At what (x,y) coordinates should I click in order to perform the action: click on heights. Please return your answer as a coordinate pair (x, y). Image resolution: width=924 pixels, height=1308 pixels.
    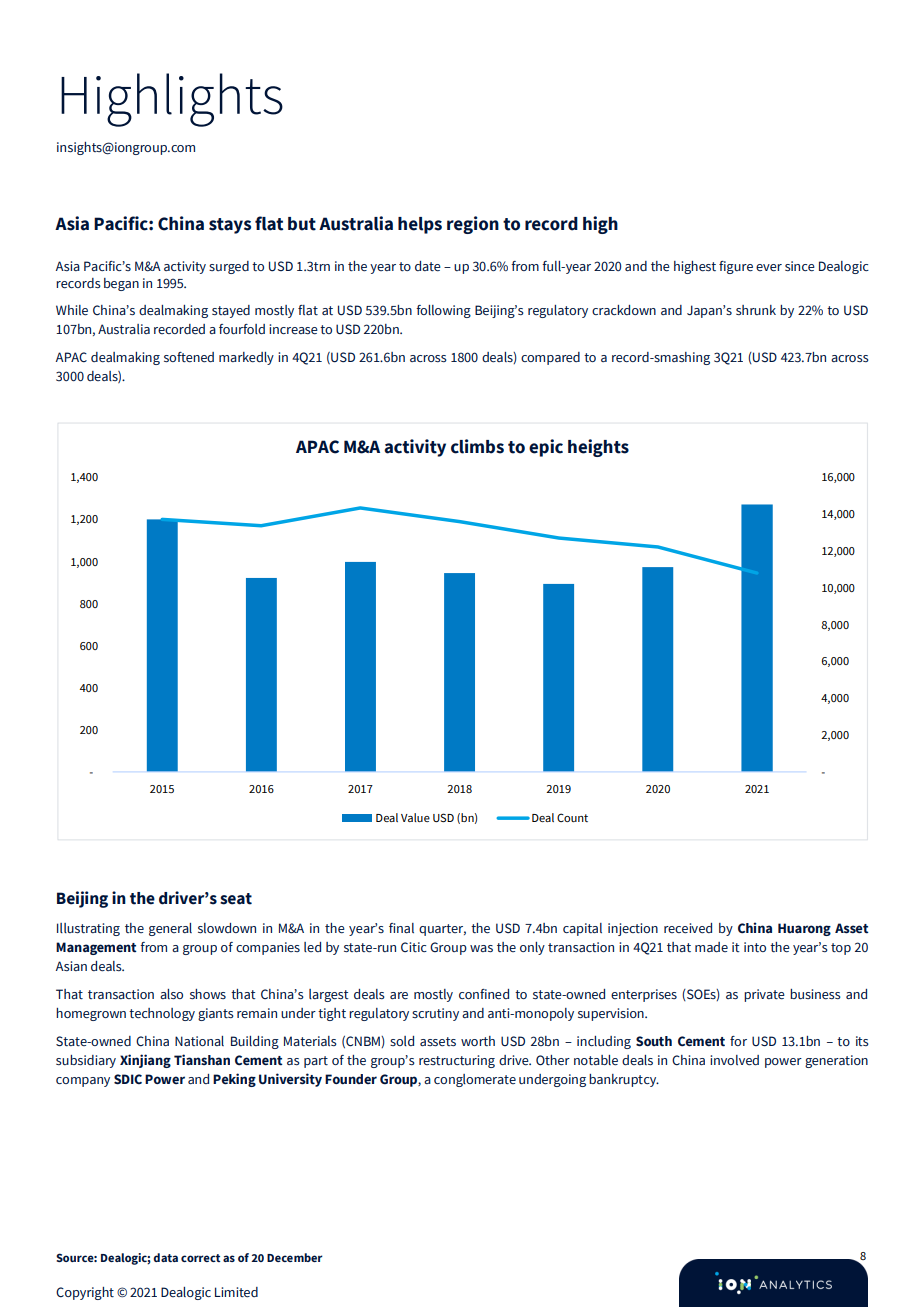
    Looking at the image, I should click on (598, 448).
